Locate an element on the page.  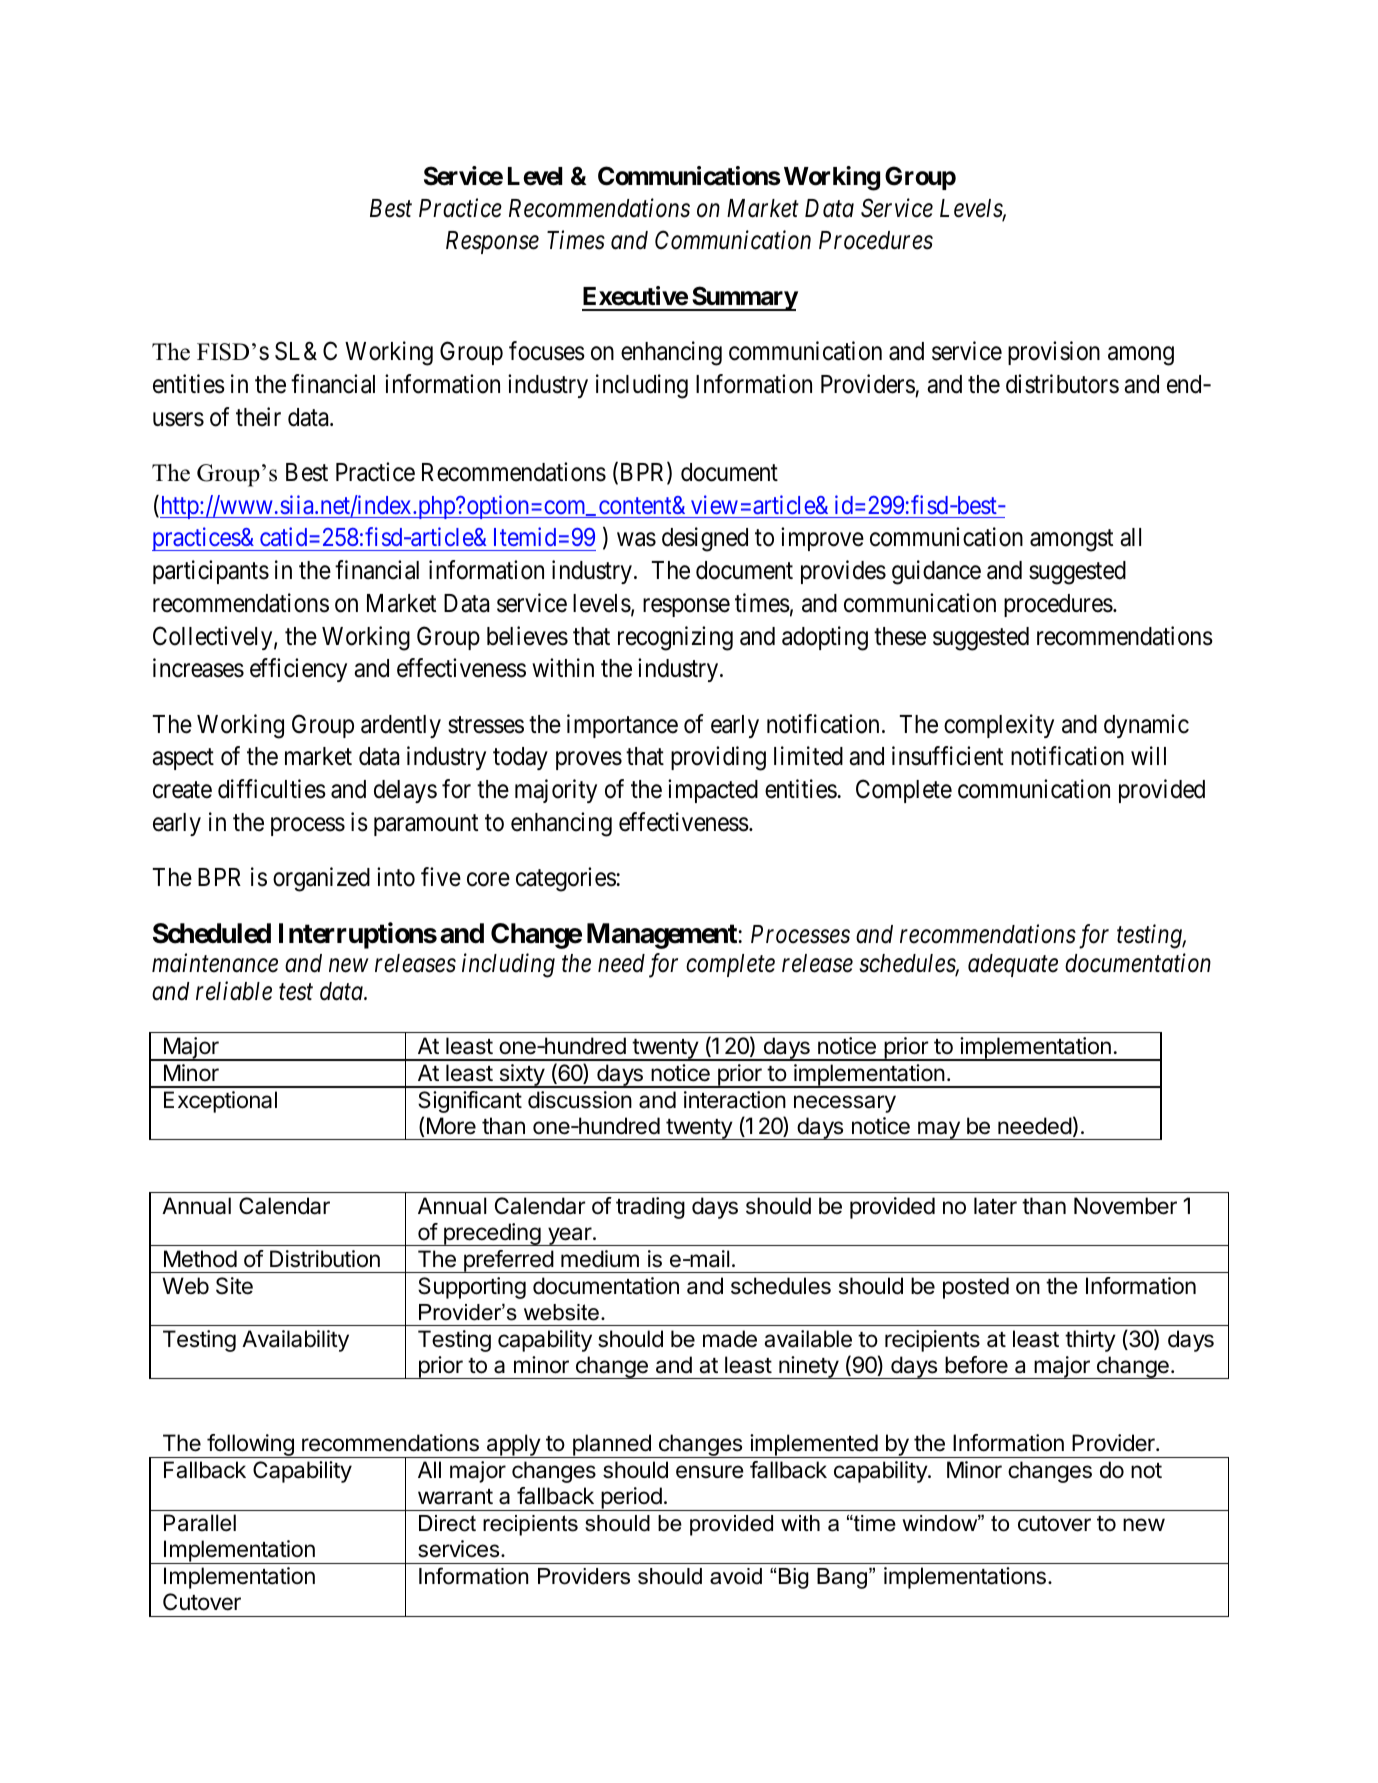
period is located at coordinates (631, 1499).
